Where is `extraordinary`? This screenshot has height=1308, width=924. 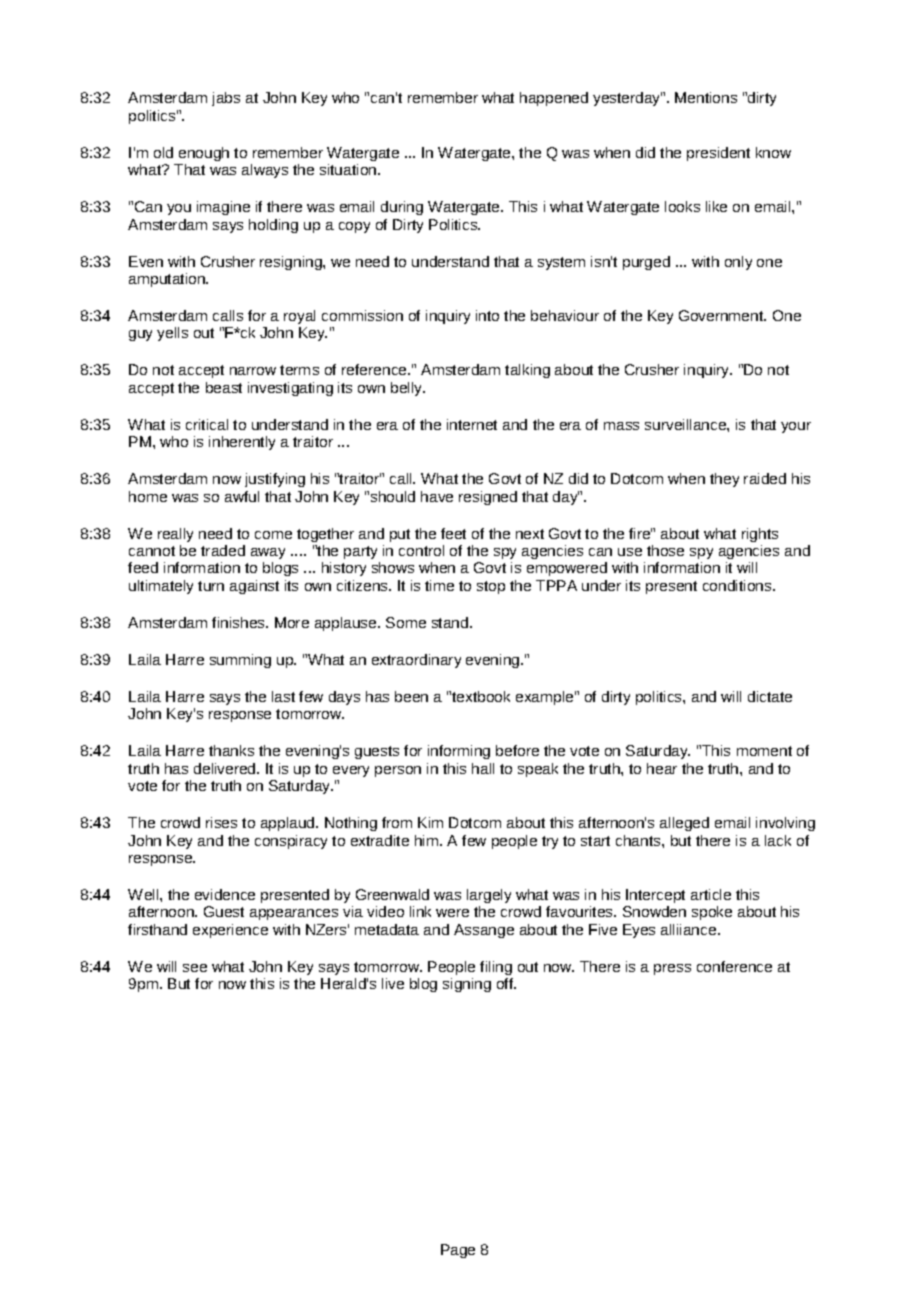 extraordinary is located at coordinates (416, 661).
